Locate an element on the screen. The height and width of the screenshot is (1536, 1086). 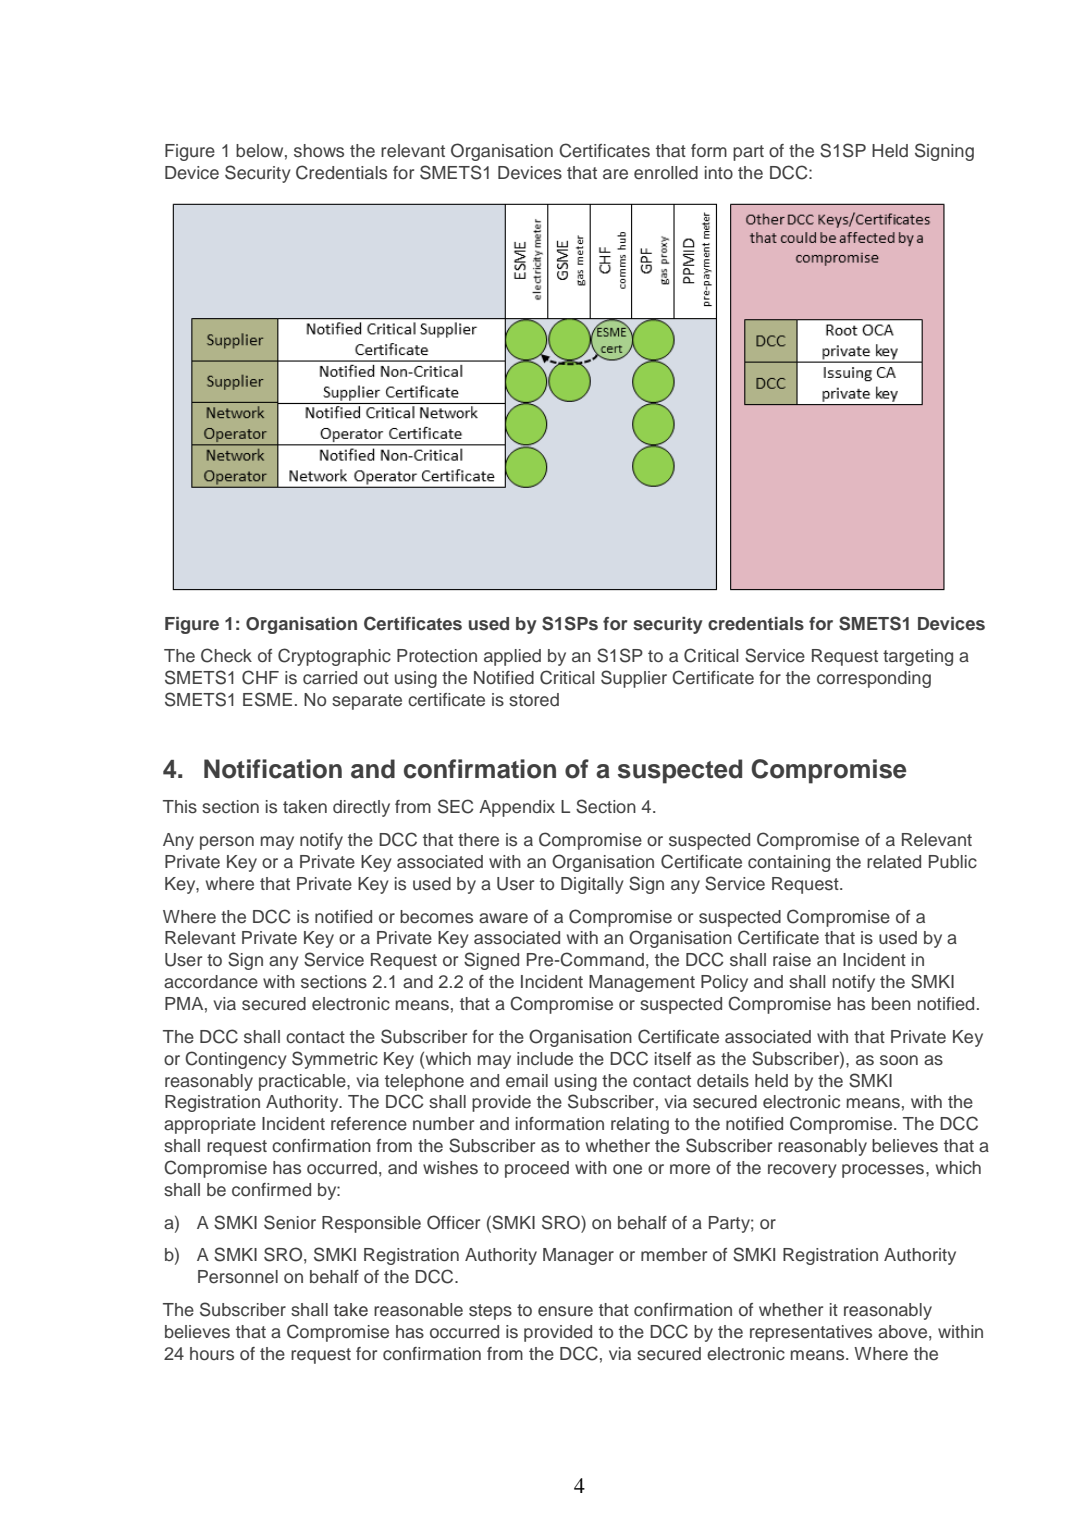
hours is located at coordinates (212, 1354).
